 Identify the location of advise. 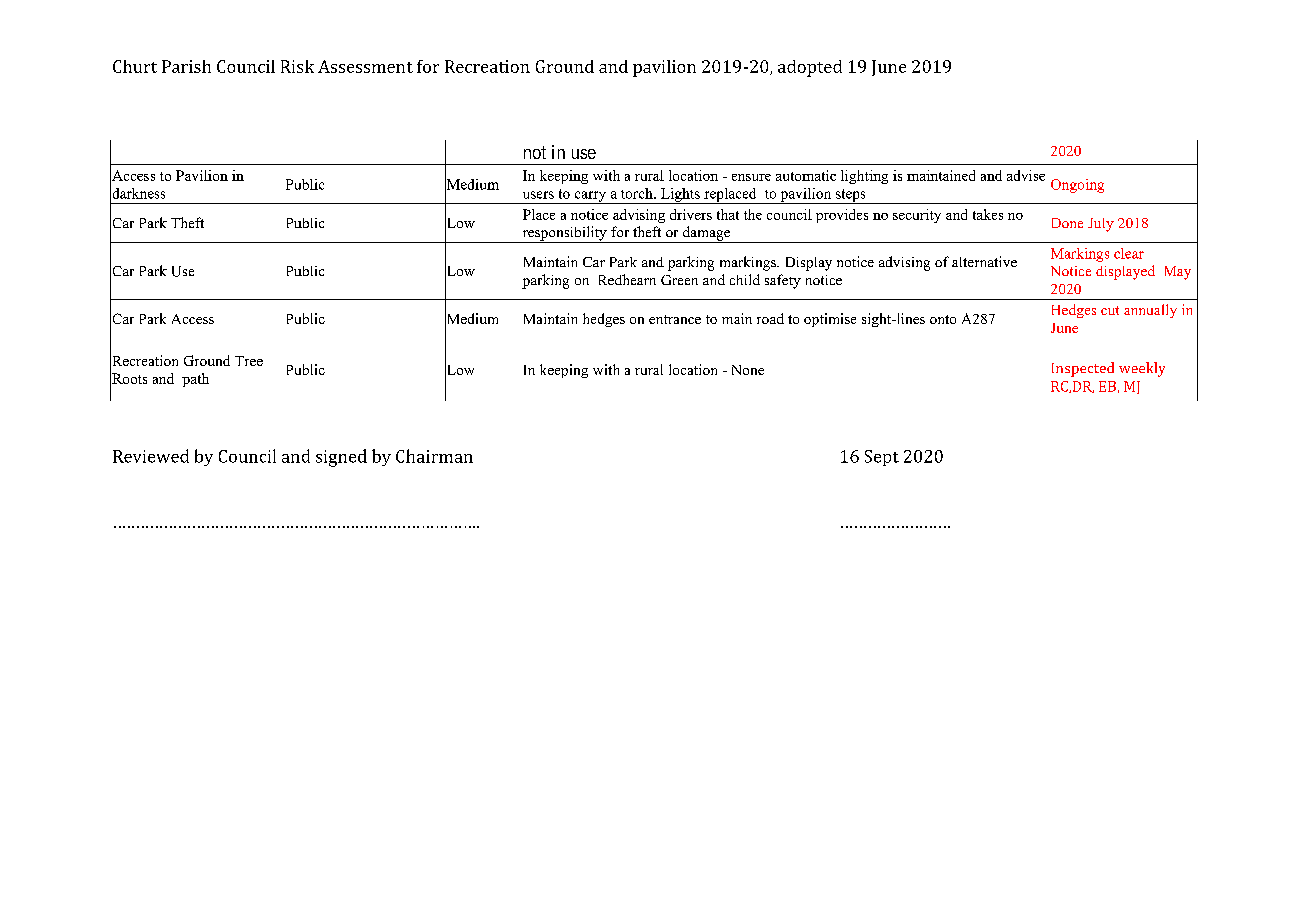
(1026, 175).
